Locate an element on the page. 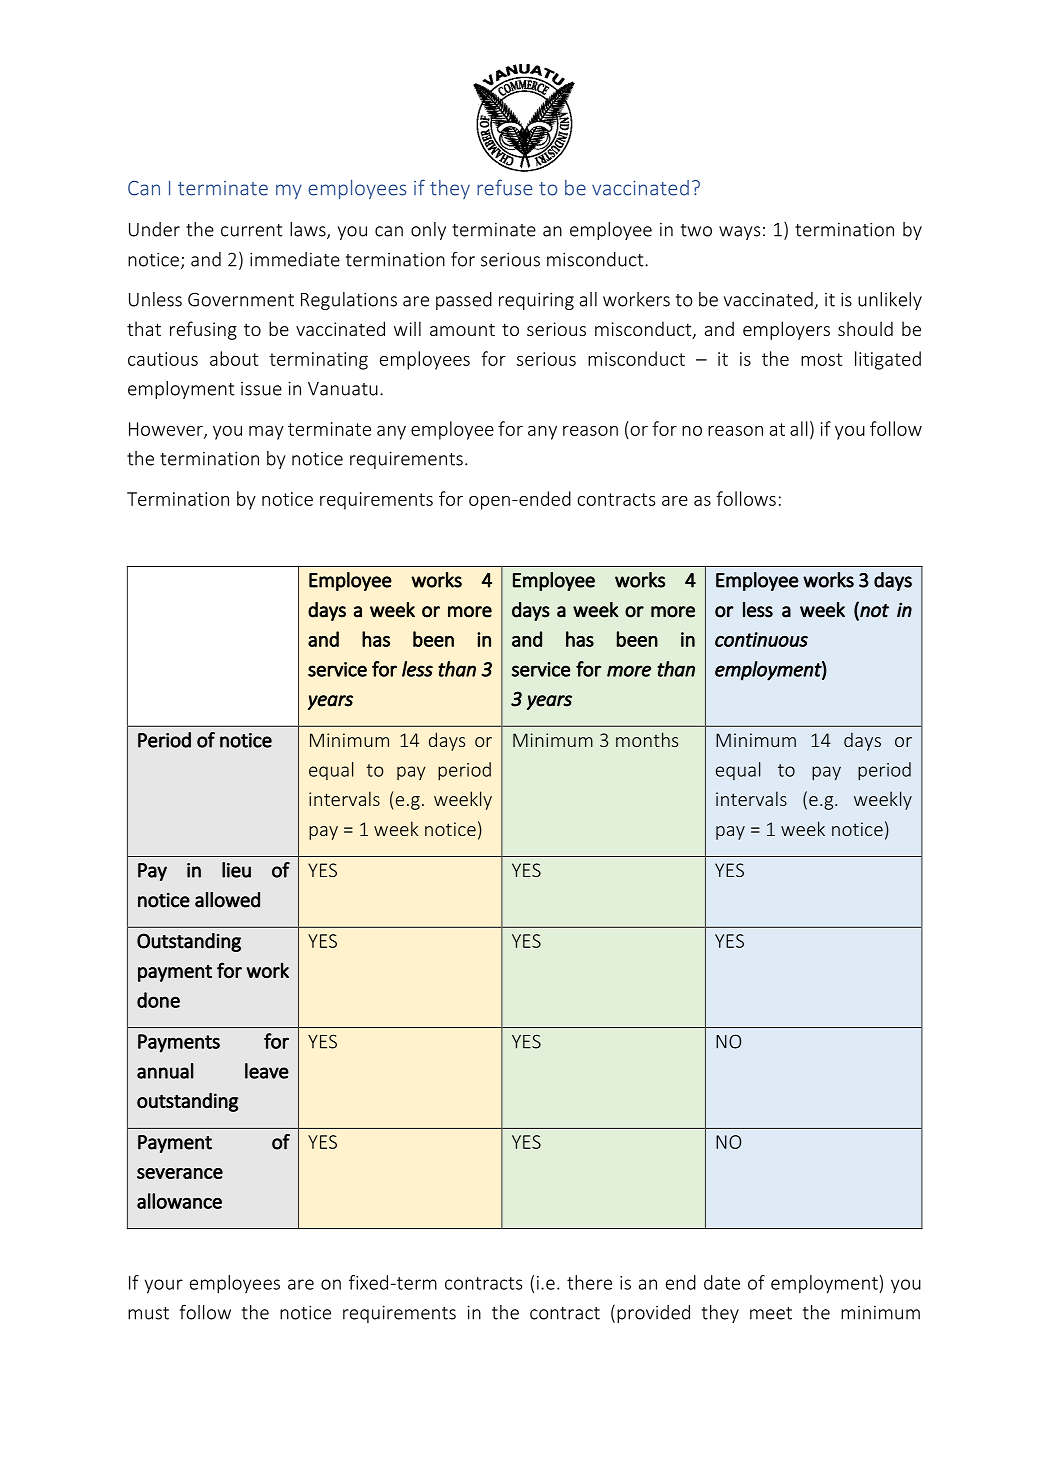 This image has width=1049, height=1483. refuse is located at coordinates (504, 187).
